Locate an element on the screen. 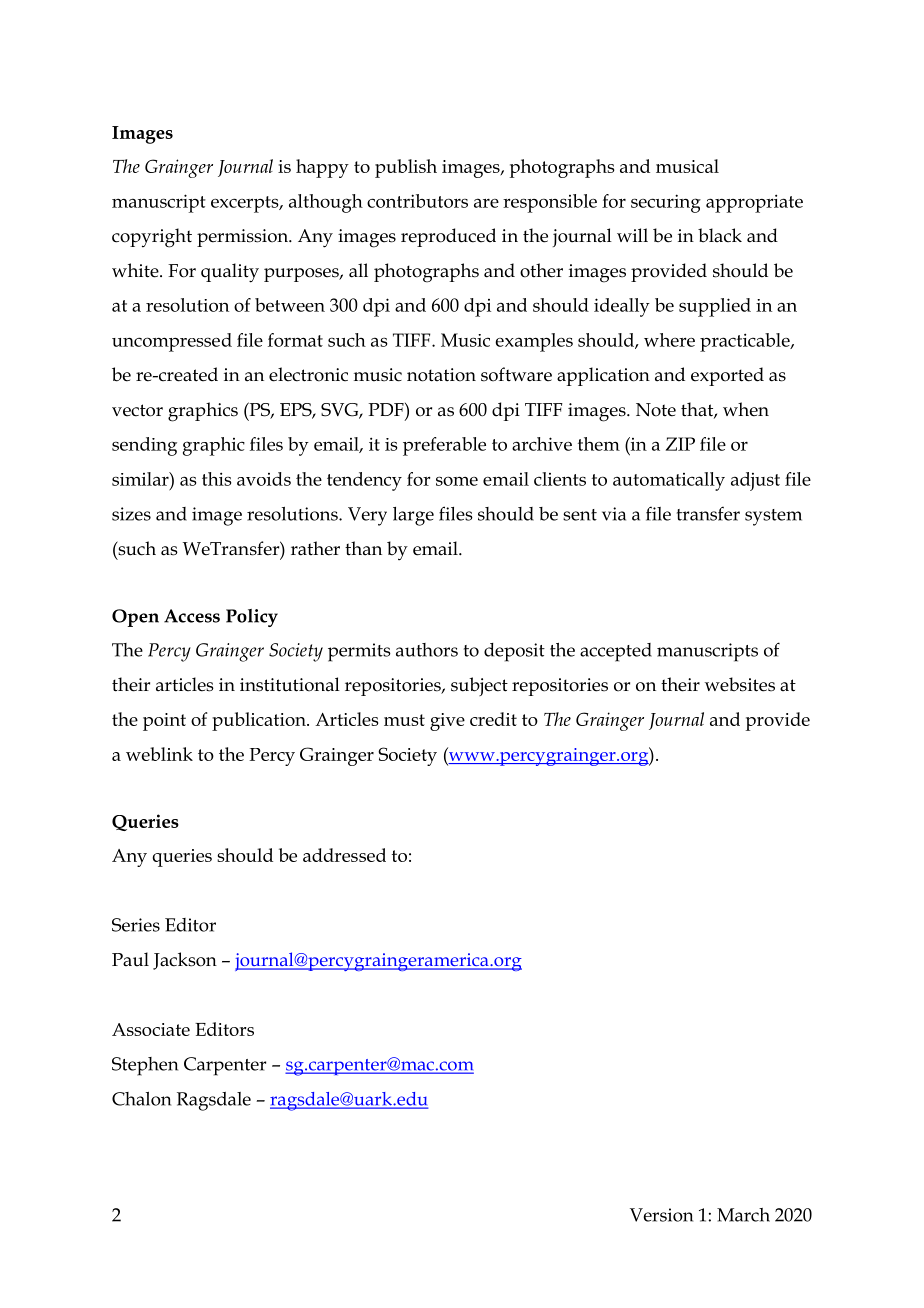 This screenshot has height=1308, width=924. Stephen is located at coordinates (145, 1066).
